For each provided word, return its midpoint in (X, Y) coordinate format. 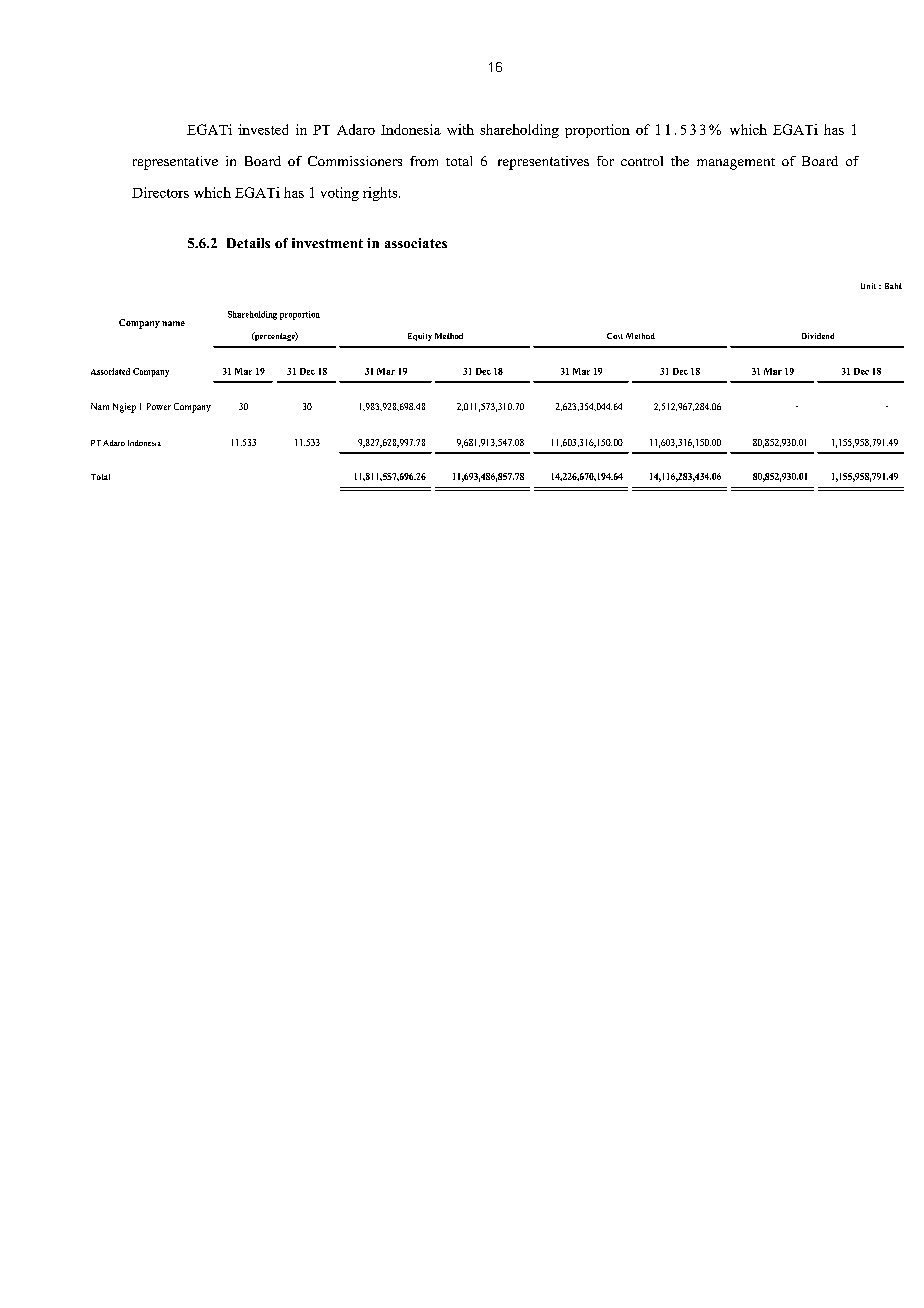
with (460, 129)
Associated (110, 371)
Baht (893, 286)
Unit (868, 286)
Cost (615, 336)
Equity (420, 337)
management (736, 164)
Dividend (818, 336)
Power (159, 406)
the (680, 161)
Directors (160, 192)
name (173, 323)
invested (263, 129)
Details (248, 243)
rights (381, 194)
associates (416, 243)
